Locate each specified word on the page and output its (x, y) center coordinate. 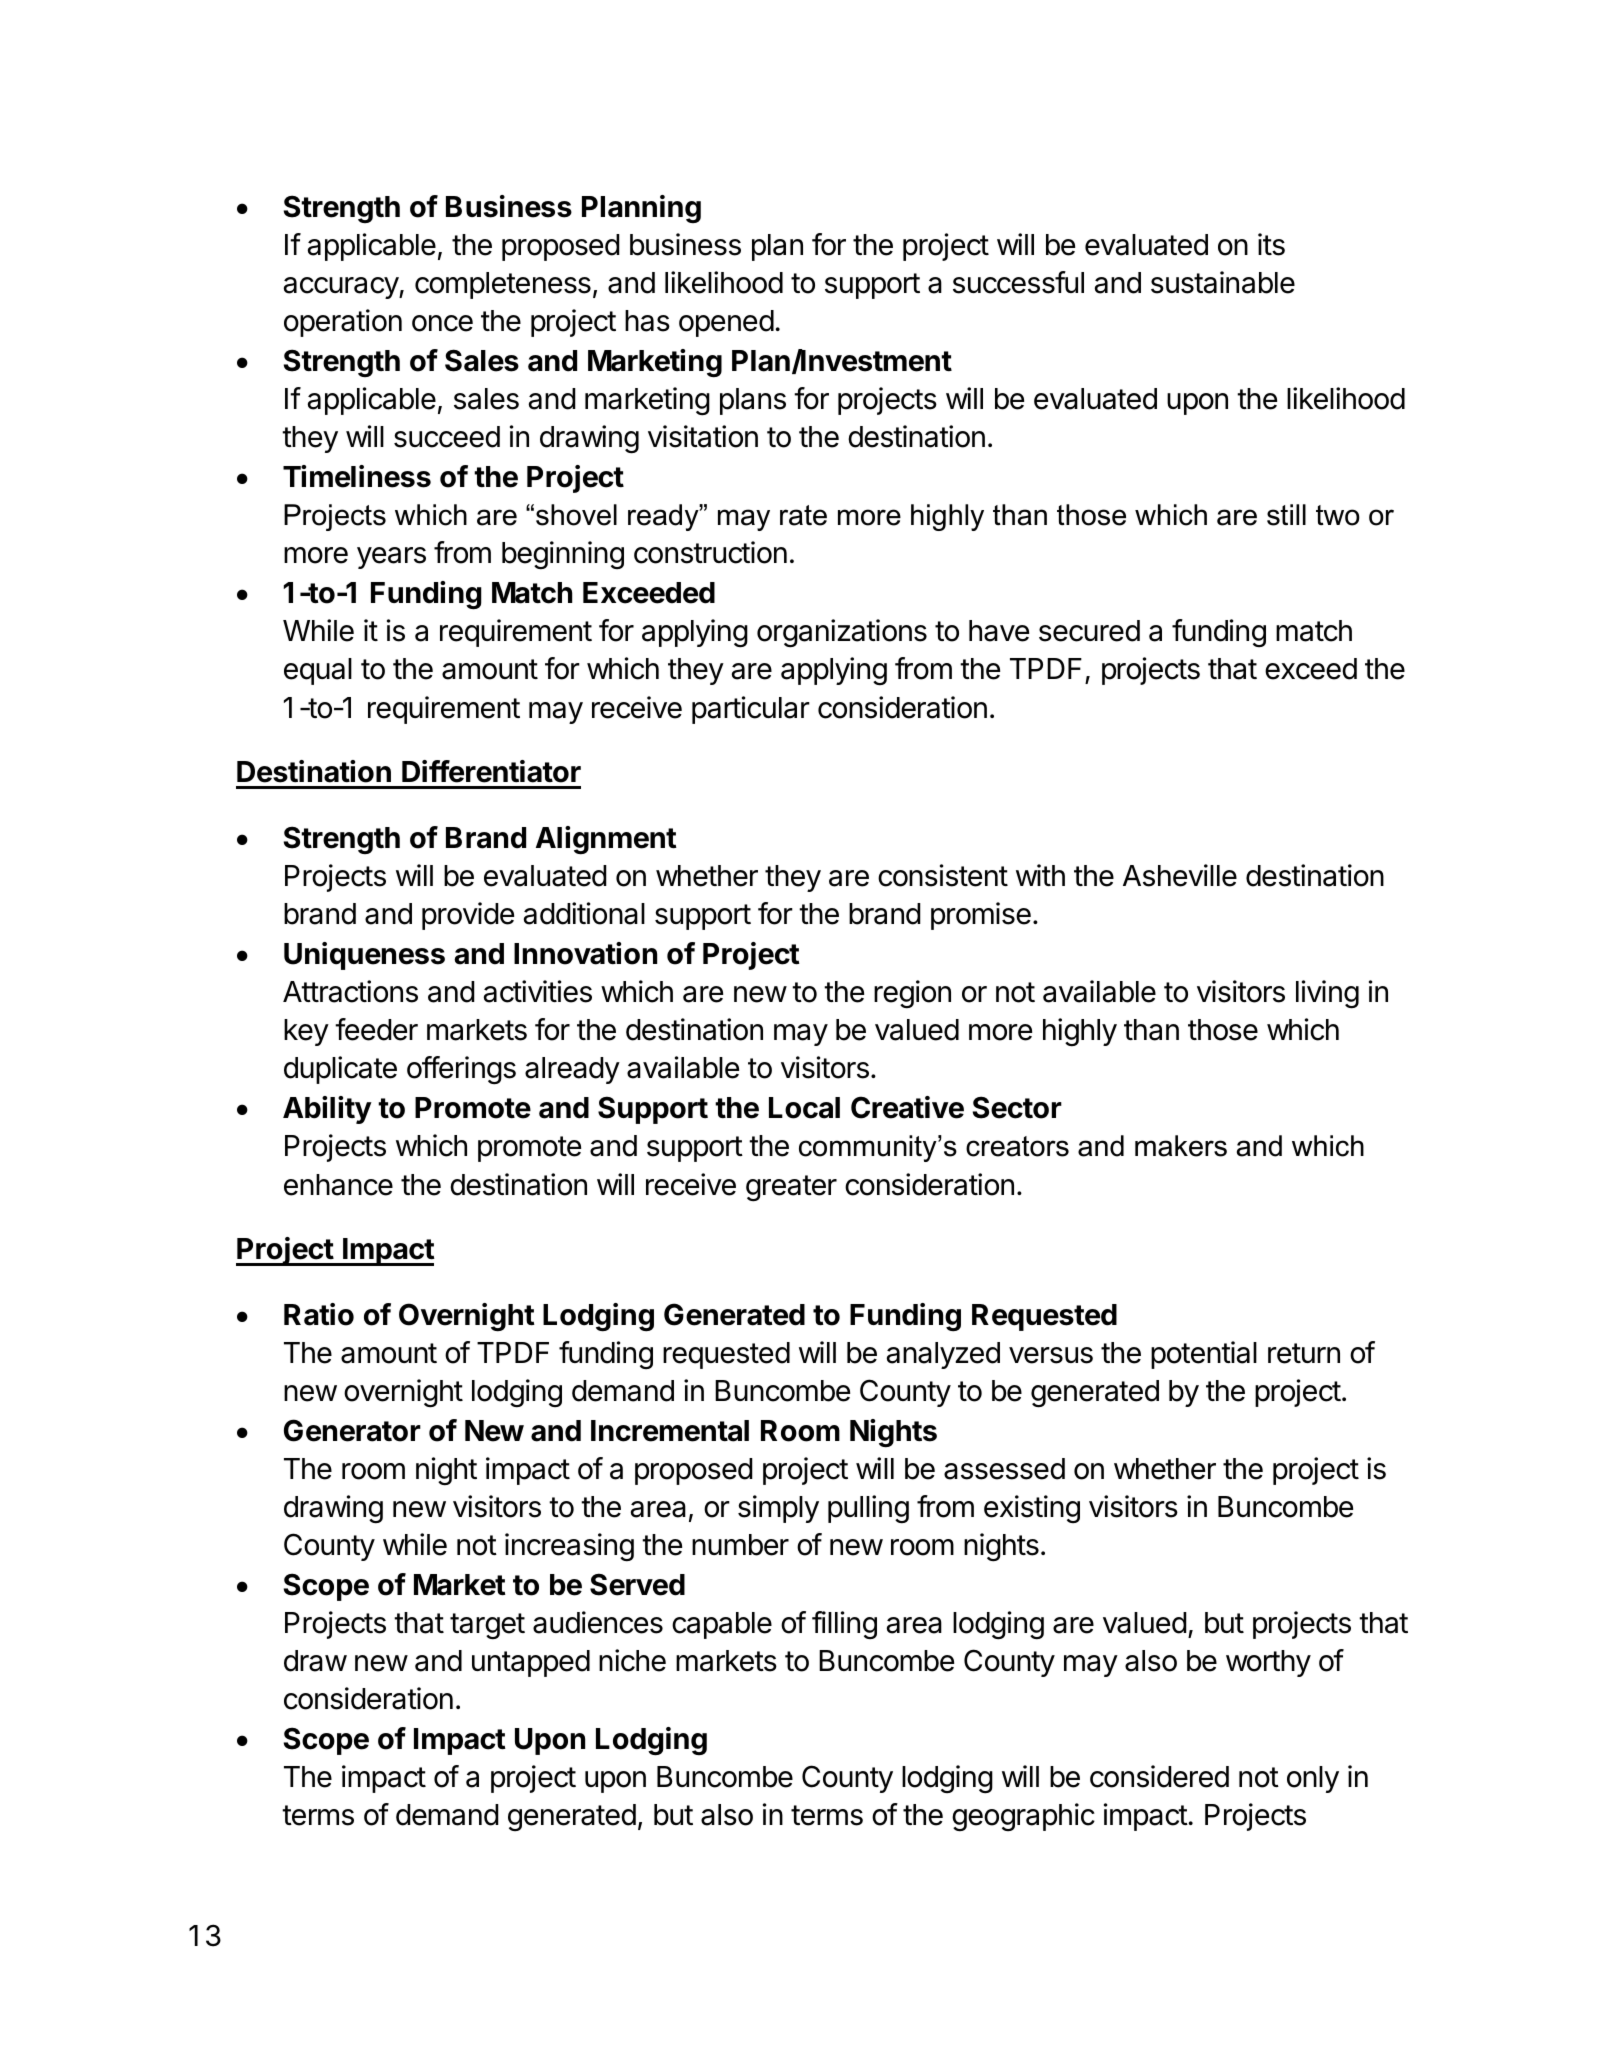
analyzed (943, 1355)
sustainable (1223, 282)
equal (318, 671)
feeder (376, 1029)
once (442, 323)
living (1327, 994)
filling (844, 1625)
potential (1204, 1355)
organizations (842, 633)
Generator (352, 1430)
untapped (531, 1663)
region (912, 994)
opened (726, 323)
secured (1089, 631)
